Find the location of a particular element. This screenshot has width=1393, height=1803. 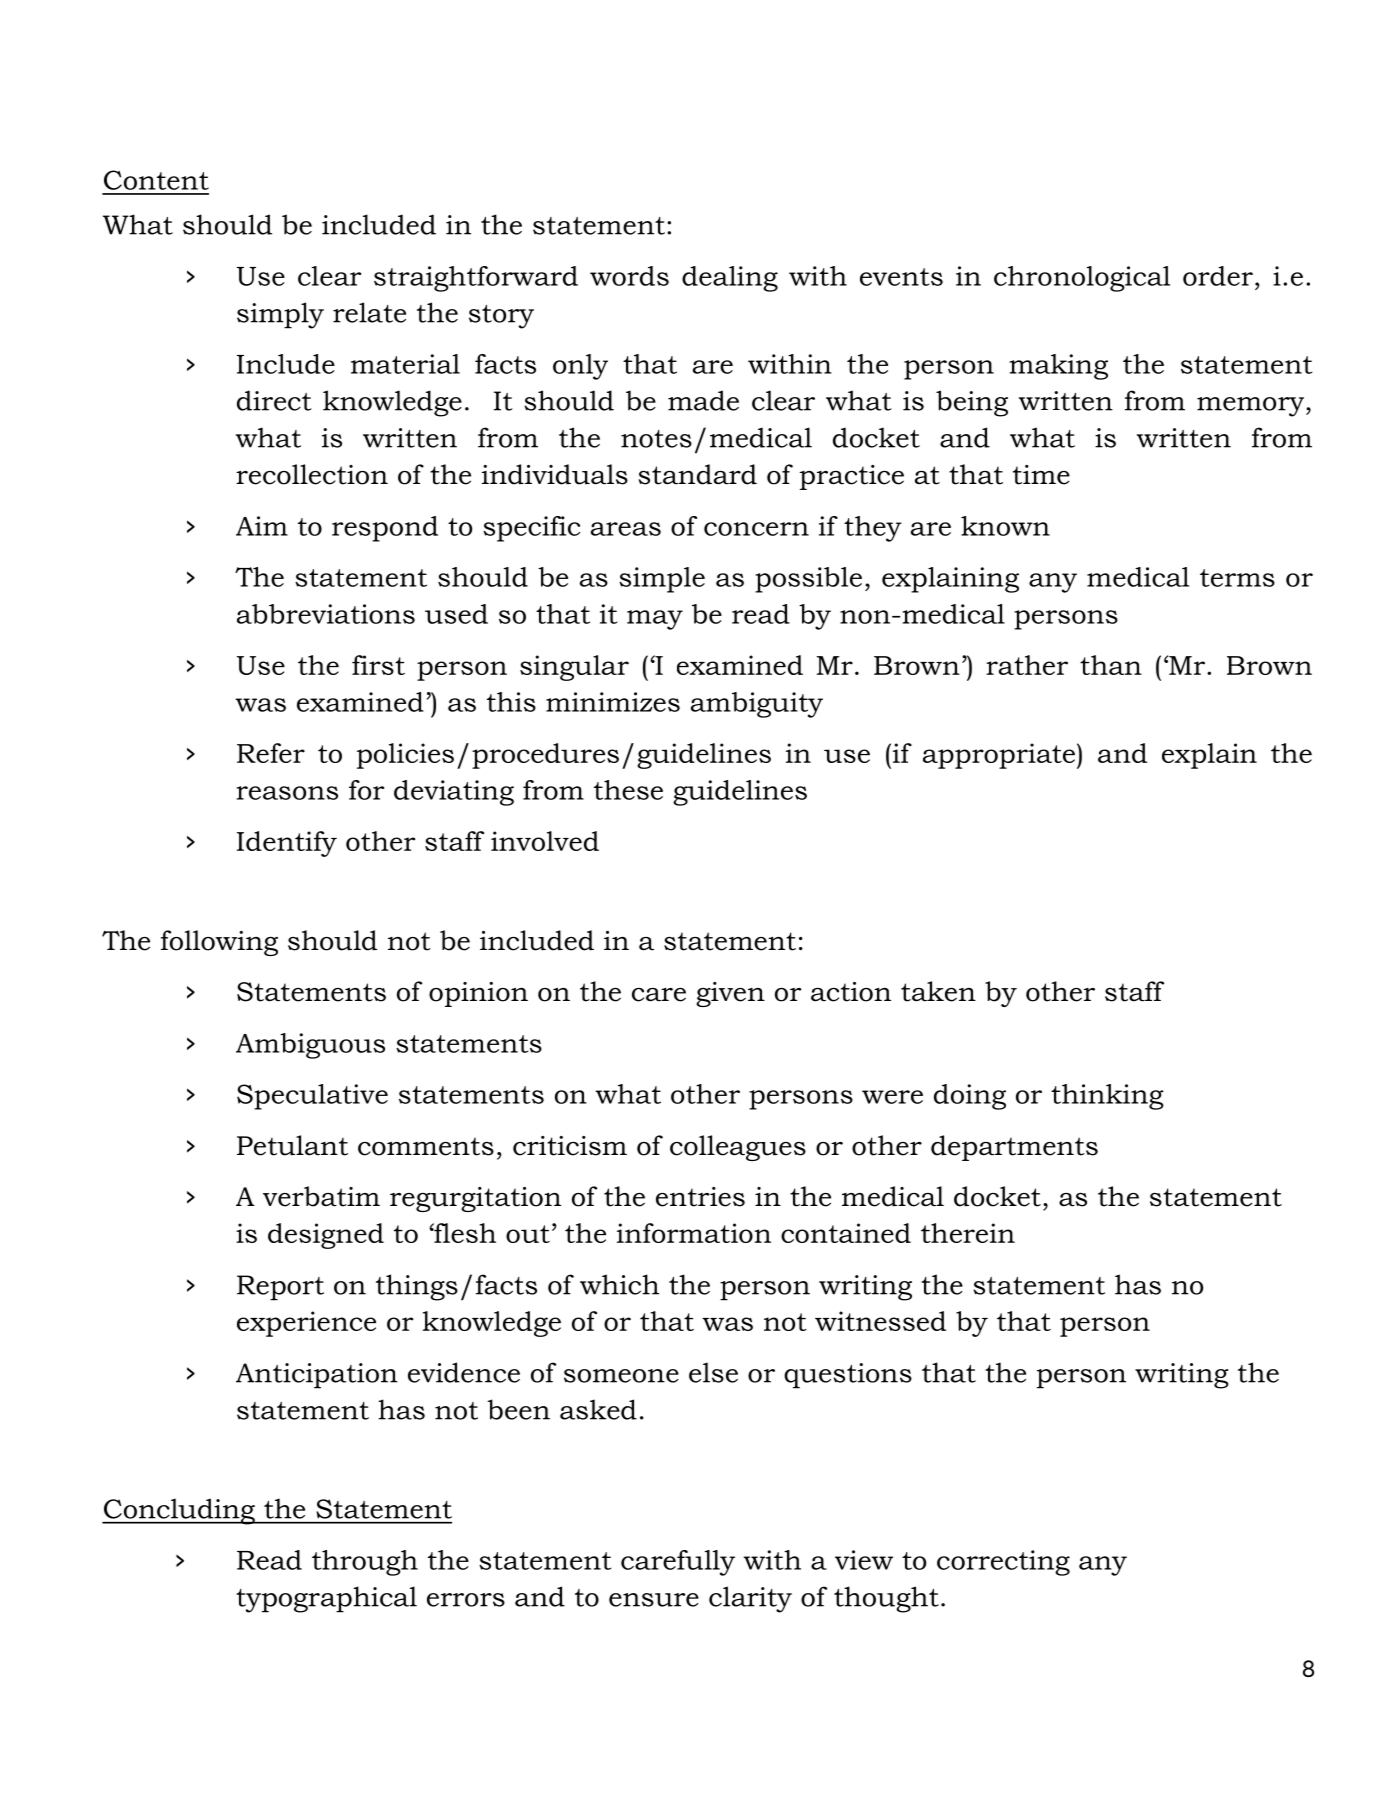

clarity is located at coordinates (750, 1599).
